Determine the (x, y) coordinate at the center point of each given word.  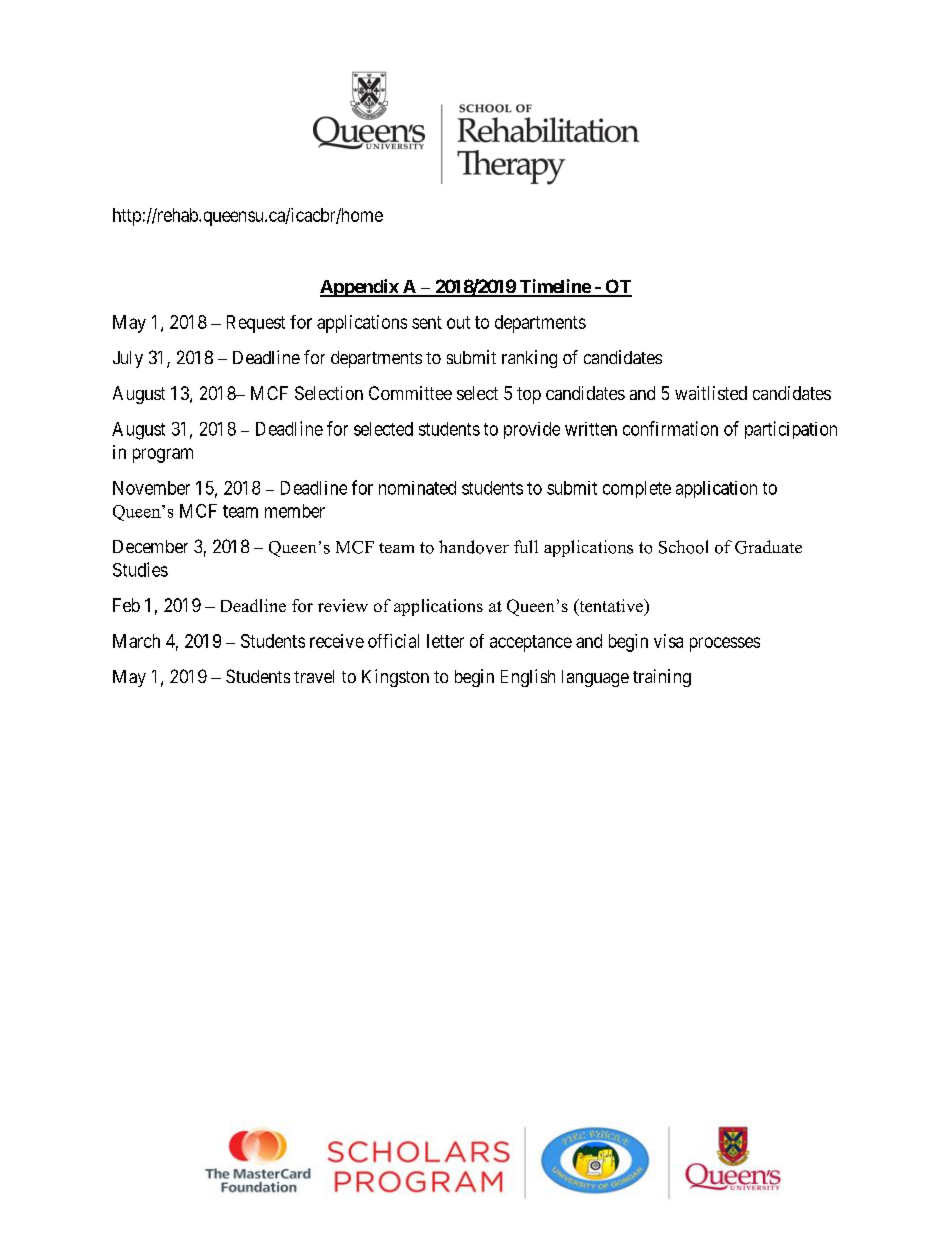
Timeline (554, 287)
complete (637, 489)
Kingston (395, 678)
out (458, 322)
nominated (417, 488)
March (136, 641)
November (151, 488)
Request (256, 324)
